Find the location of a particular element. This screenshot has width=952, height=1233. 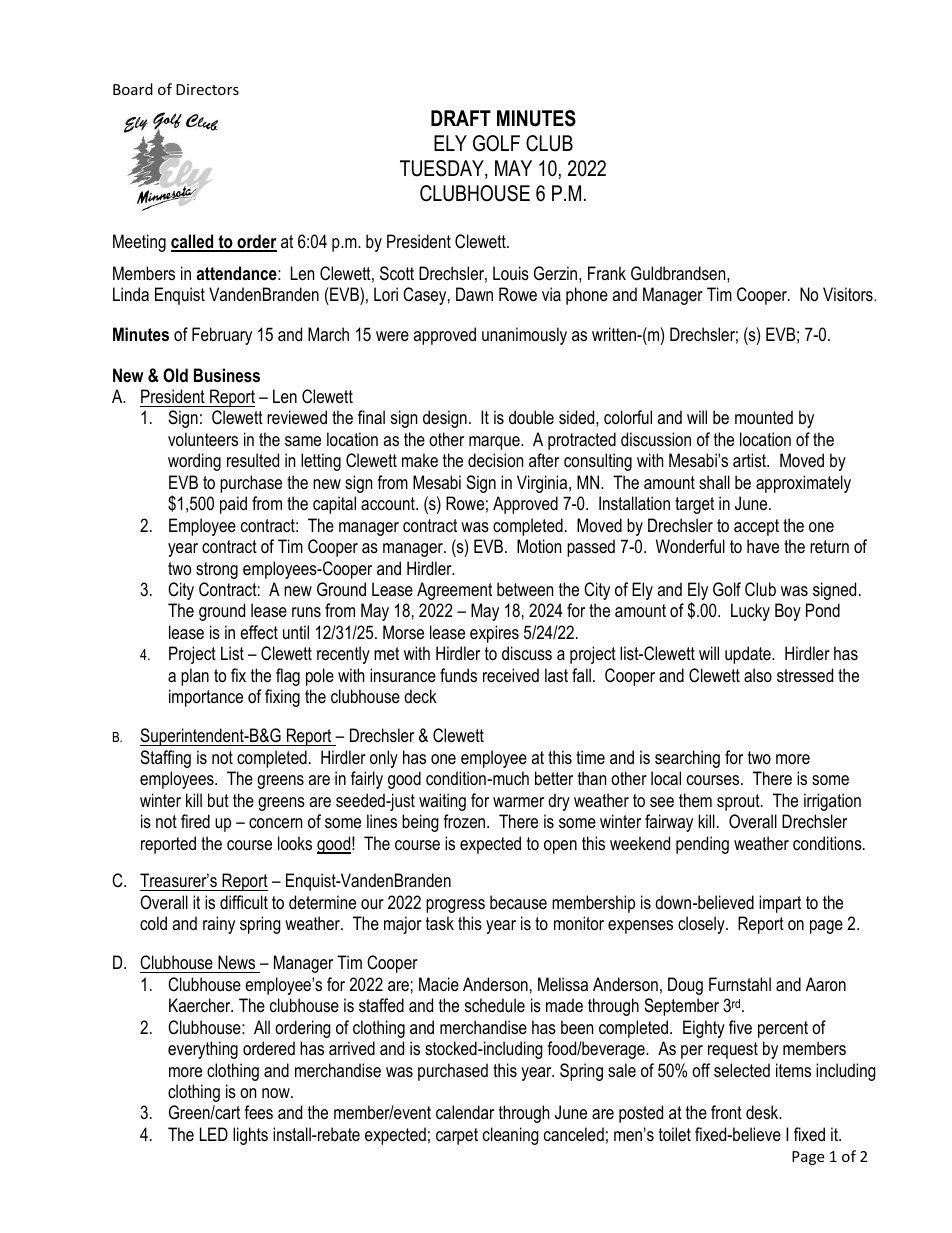

fees is located at coordinates (258, 1112).
